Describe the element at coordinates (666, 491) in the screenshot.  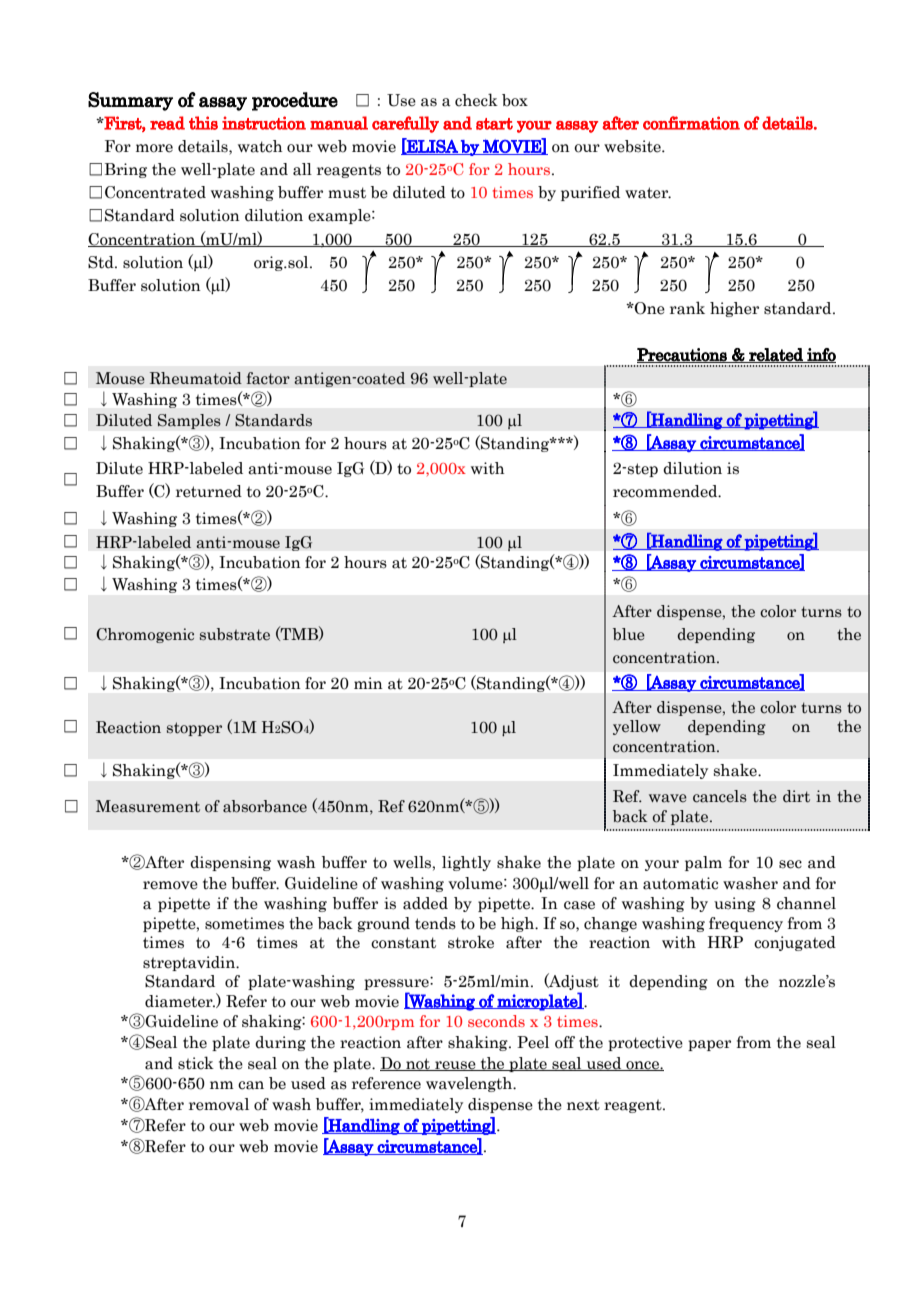
I see `recommended` at that location.
